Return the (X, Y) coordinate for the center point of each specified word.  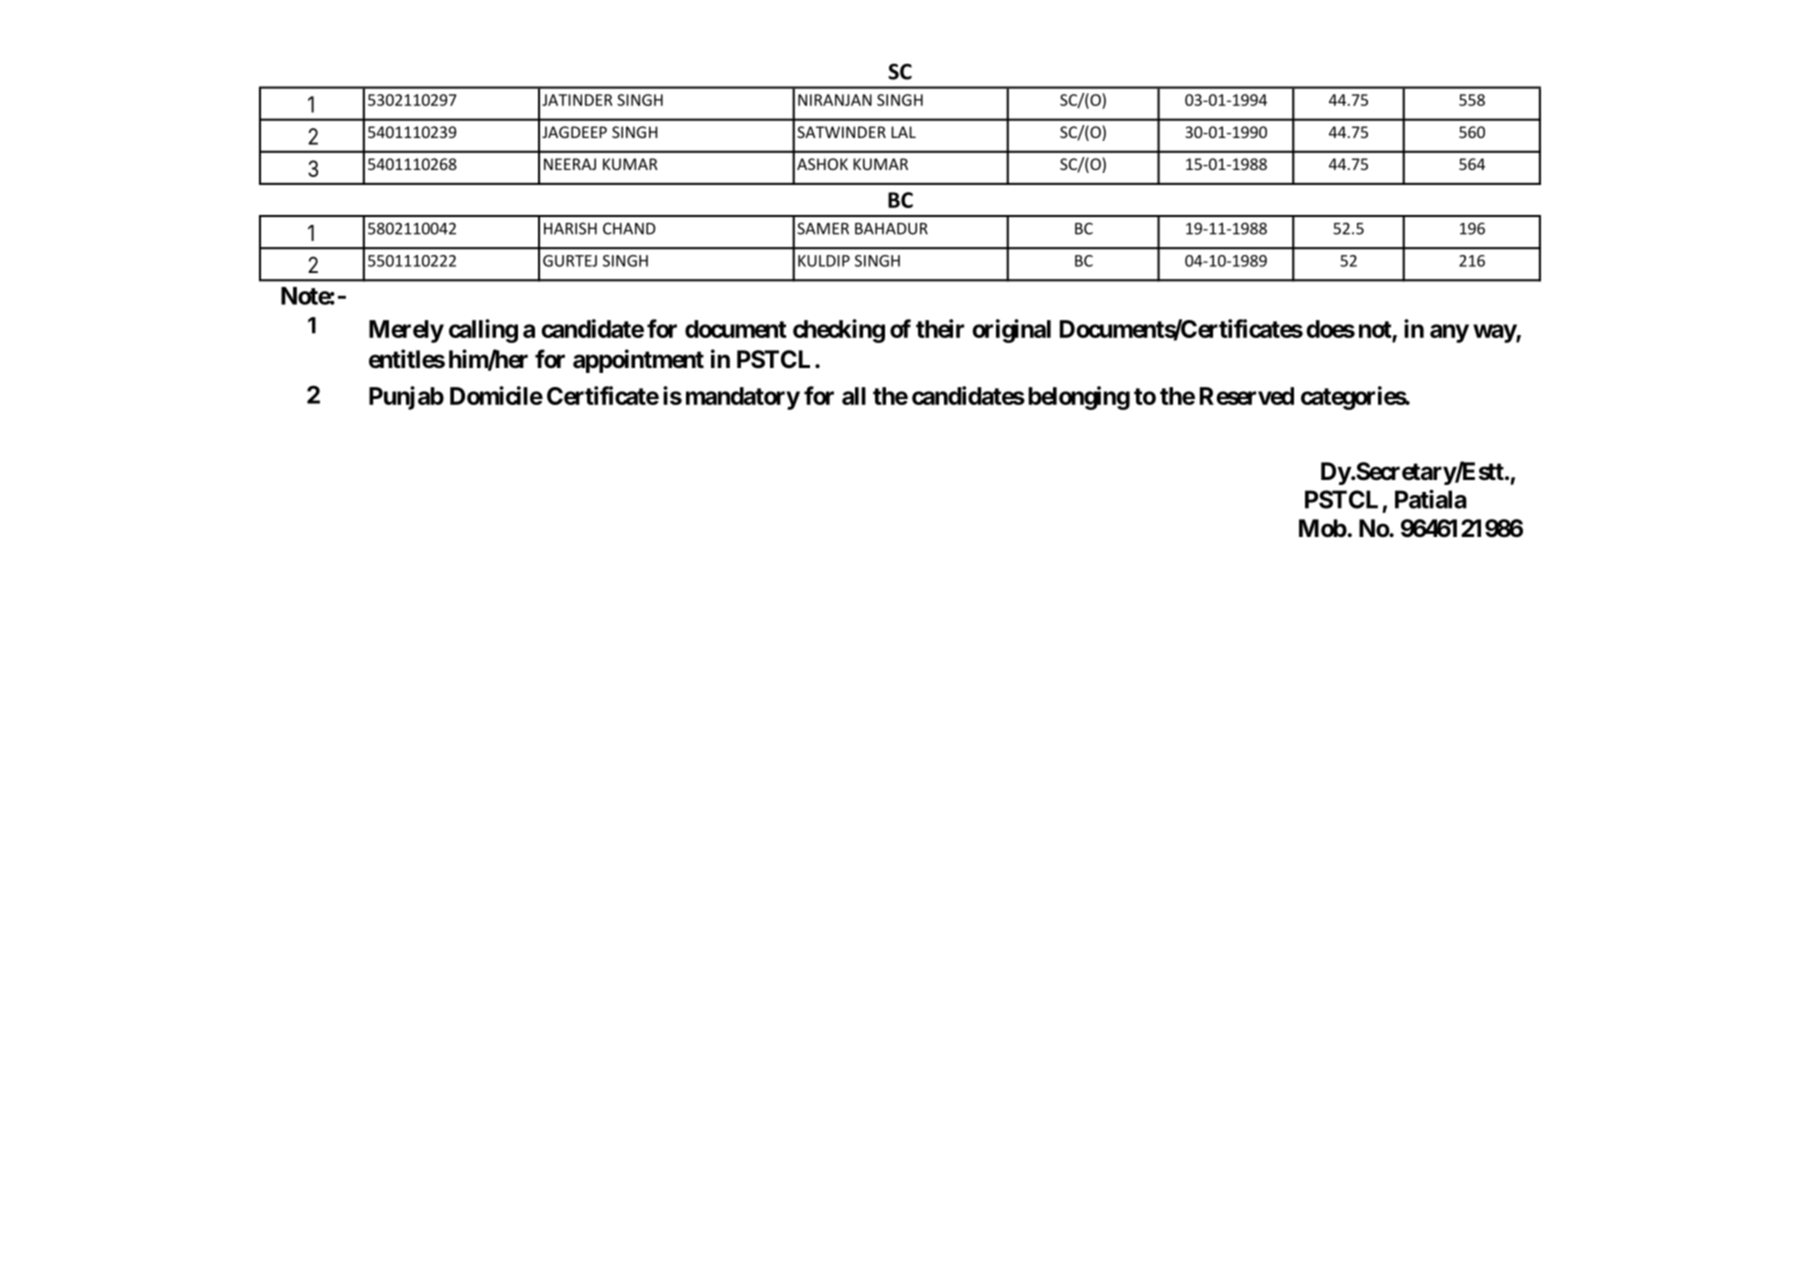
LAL (903, 132)
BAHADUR (891, 229)
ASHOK (822, 164)
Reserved (1247, 396)
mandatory (743, 398)
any (1449, 333)
